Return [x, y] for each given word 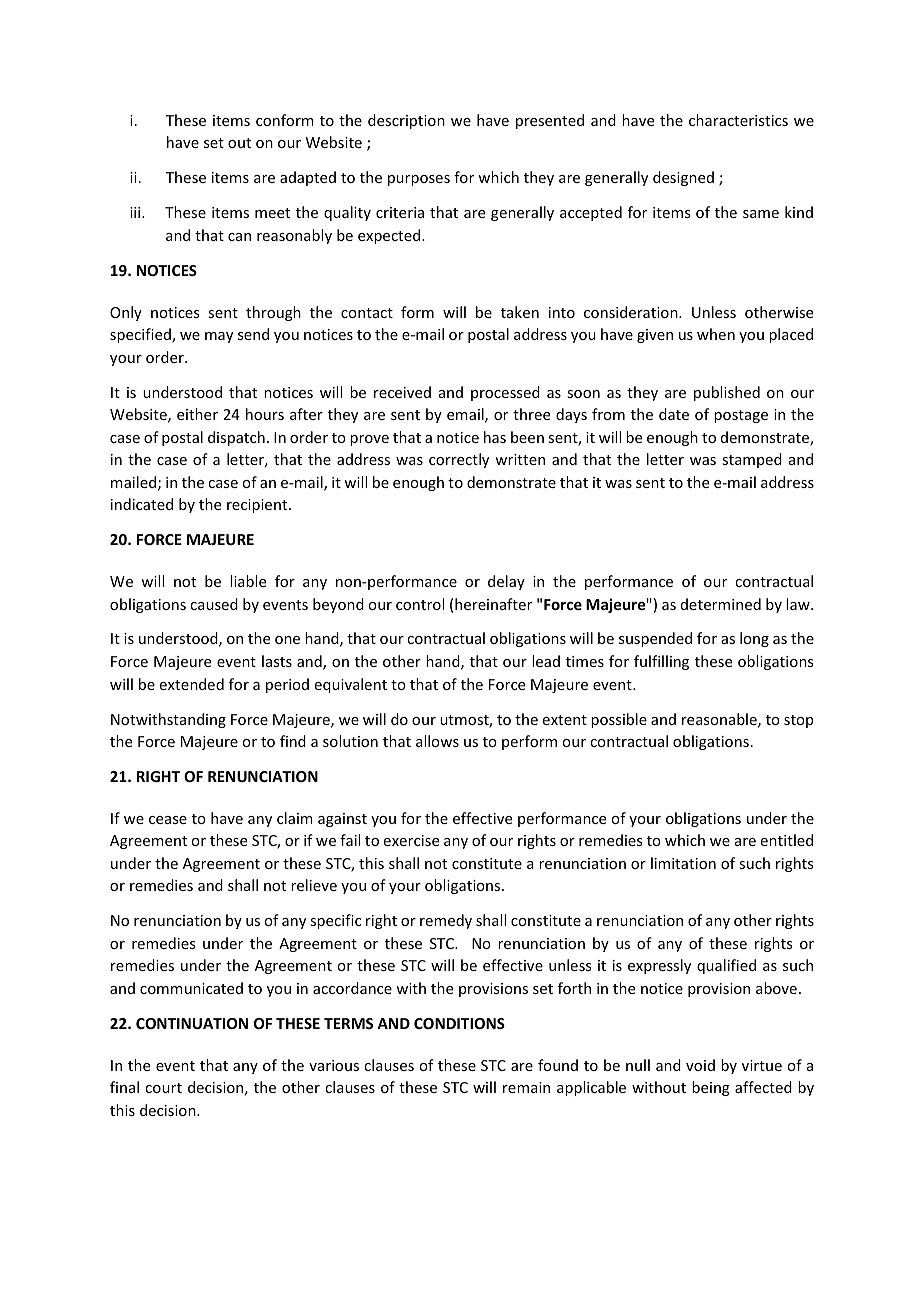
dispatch [236, 438]
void [700, 1065]
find [293, 741]
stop [798, 721]
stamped [752, 460]
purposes [419, 180]
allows [437, 741]
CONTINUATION [192, 1023]
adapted [308, 178]
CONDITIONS [459, 1023]
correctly [459, 460]
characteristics [738, 120]
